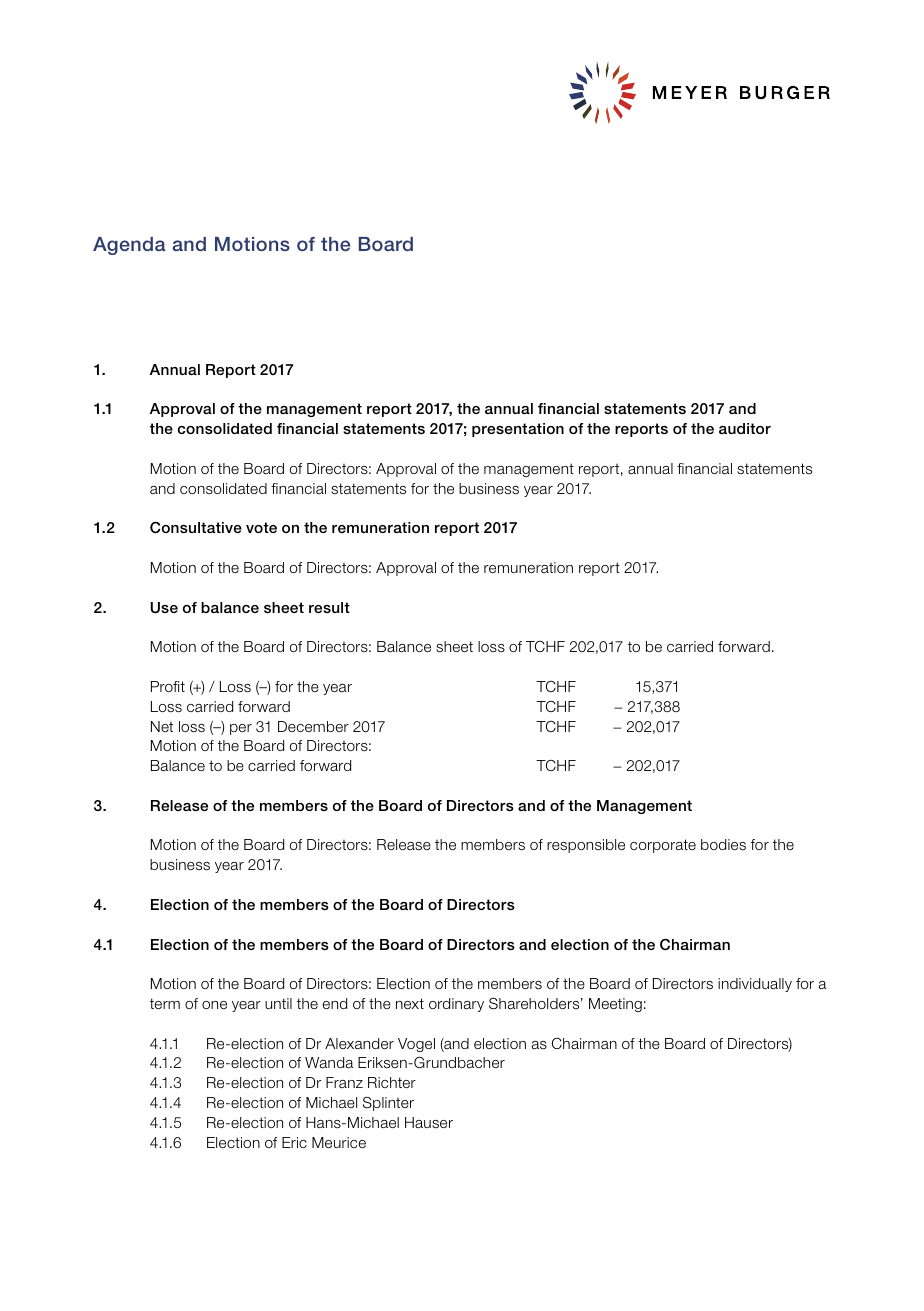 The height and width of the image is (1311, 924). Describe the element at coordinates (456, 1005) in the image. I see `ordinary` at that location.
